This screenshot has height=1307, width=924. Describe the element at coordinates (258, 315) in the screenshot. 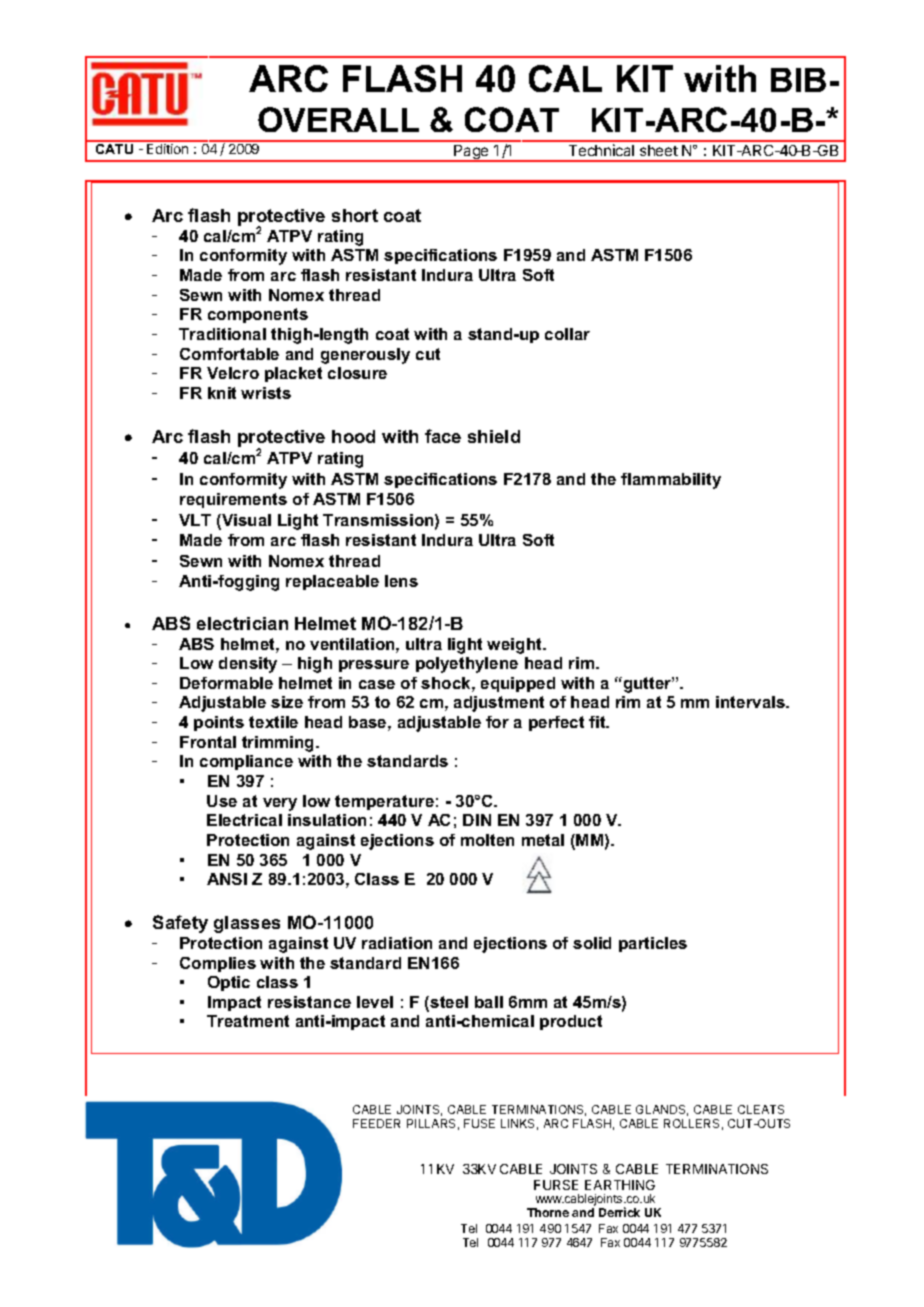

I see `components` at that location.
